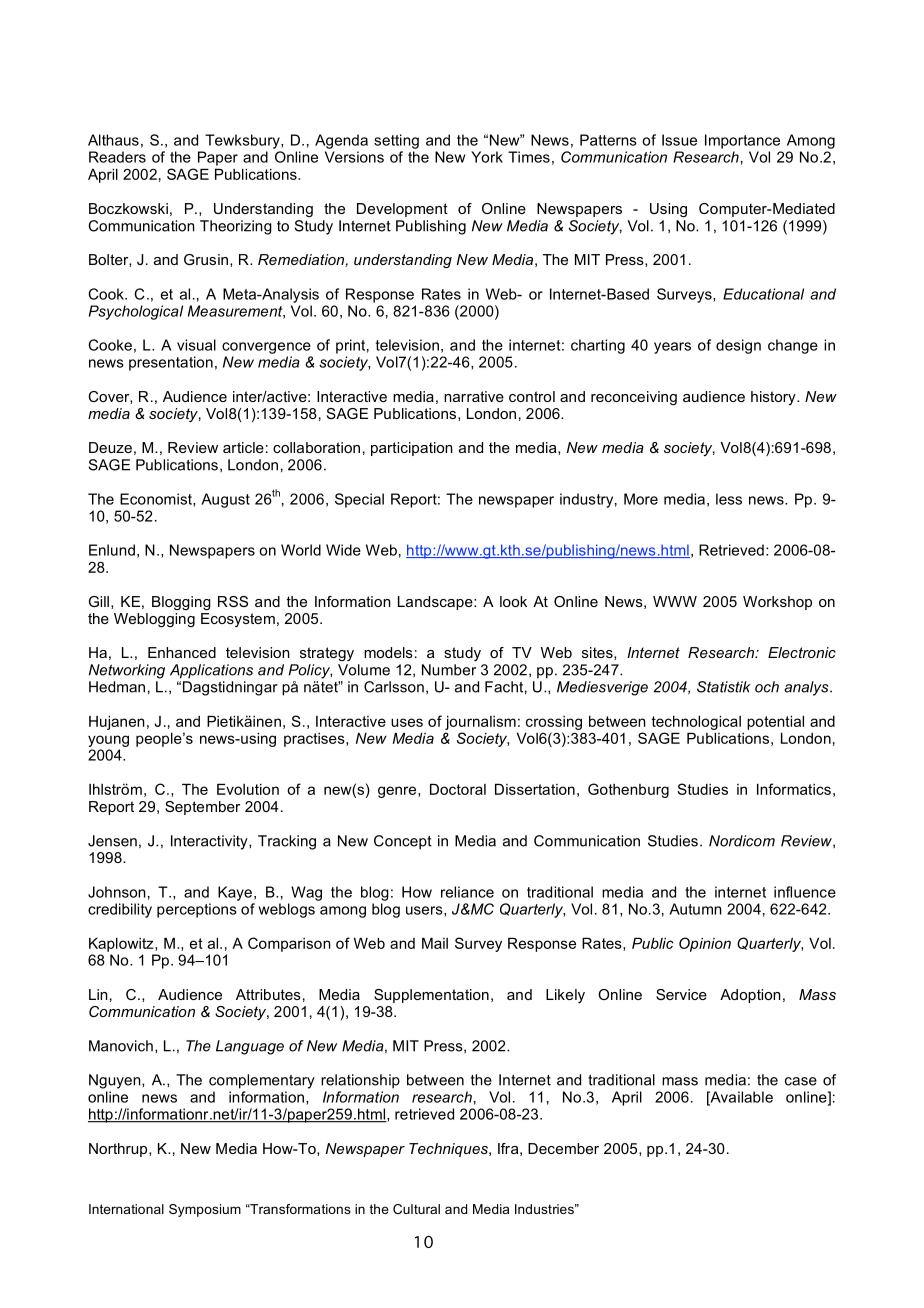 The image size is (924, 1308). I want to click on Adoption, so click(750, 996).
